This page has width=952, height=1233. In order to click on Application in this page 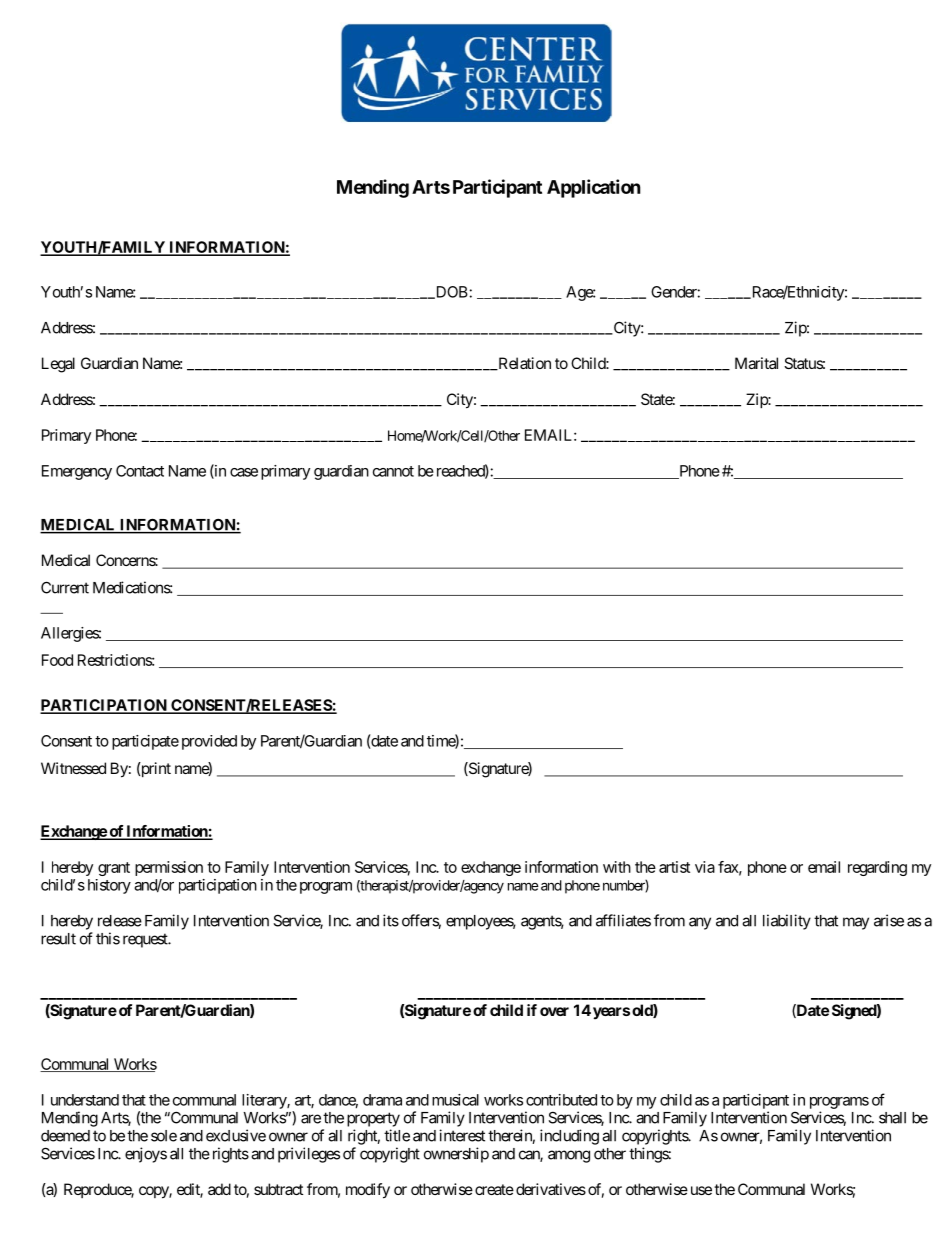, I will do `click(594, 188)`.
